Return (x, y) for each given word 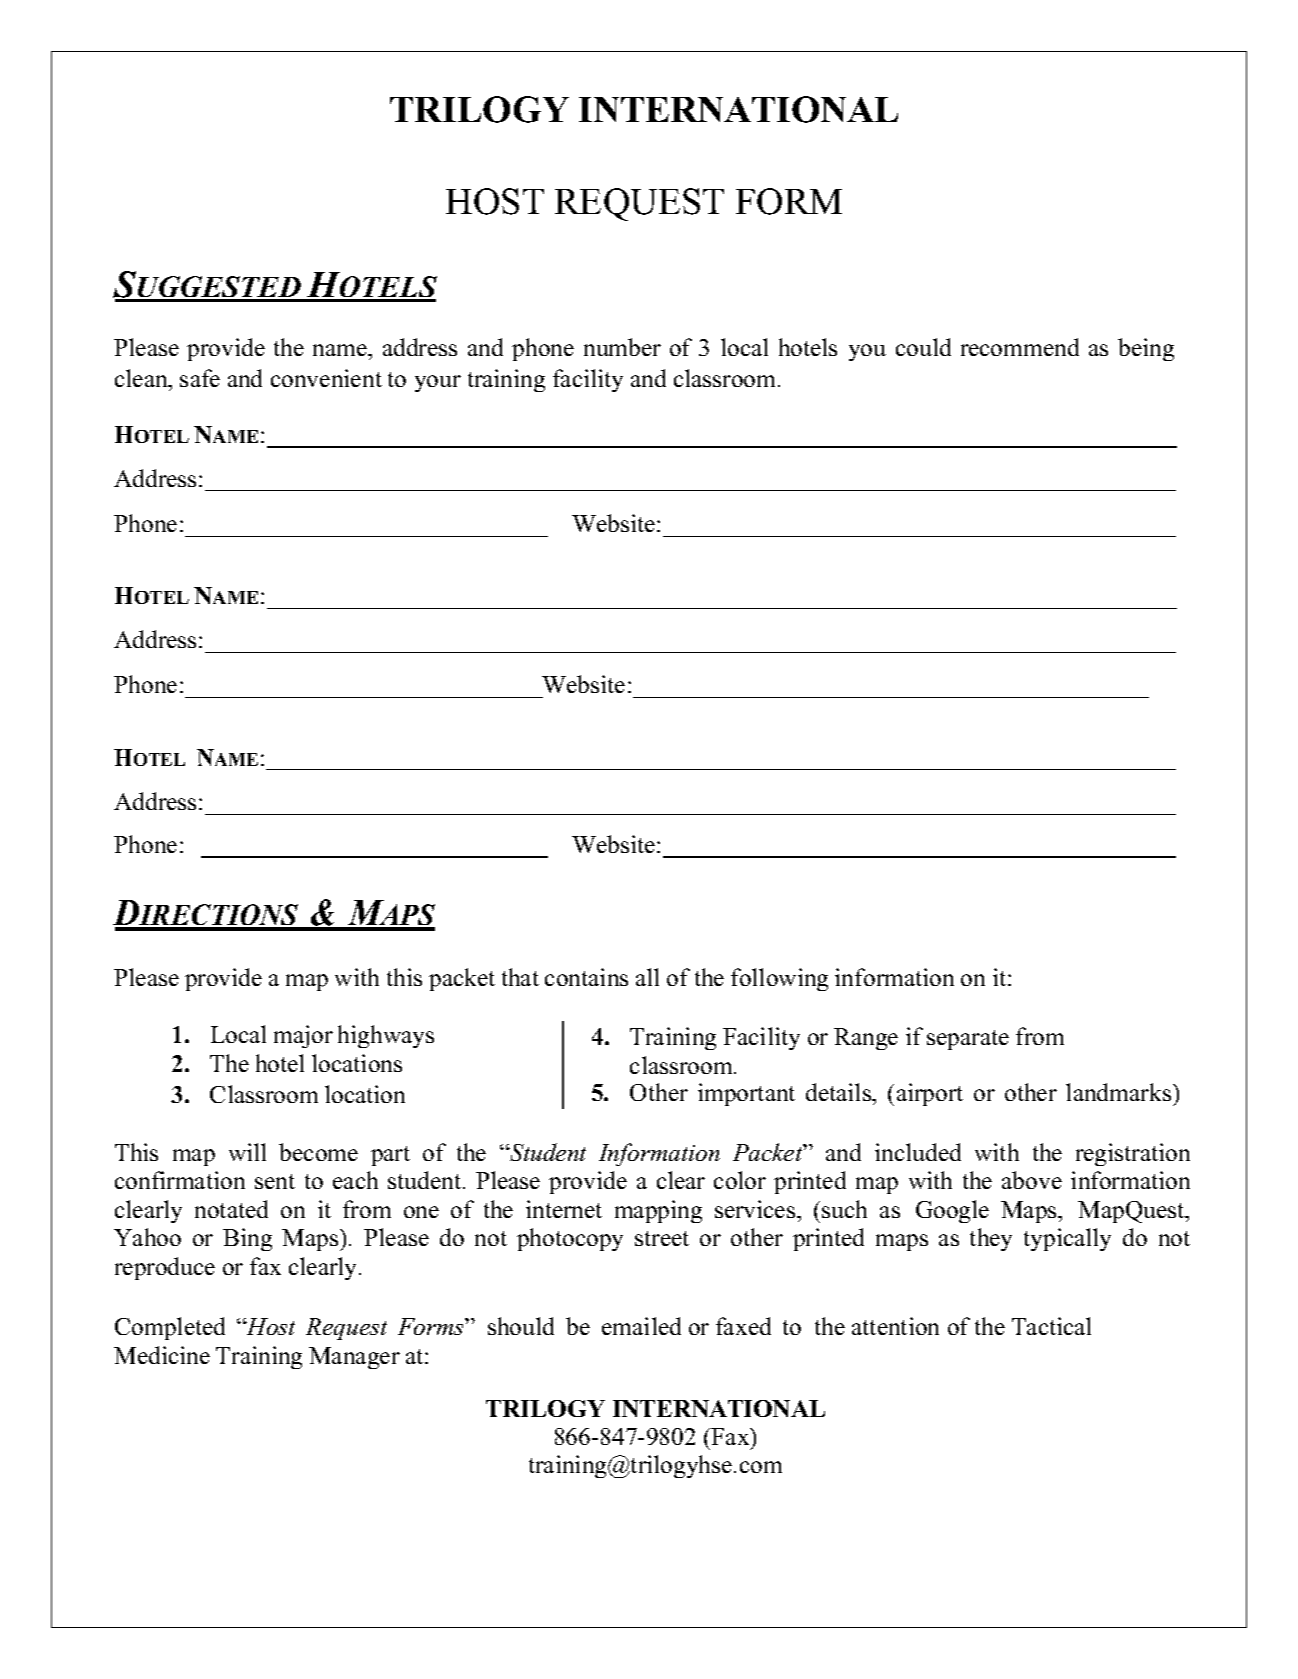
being (1146, 349)
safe (200, 378)
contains (586, 977)
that (520, 977)
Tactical (1051, 1326)
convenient (326, 378)
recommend (1020, 347)
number (622, 347)
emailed (641, 1326)
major (303, 1036)
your (438, 383)
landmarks (1120, 1092)
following (779, 979)
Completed (170, 1328)
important (746, 1094)
